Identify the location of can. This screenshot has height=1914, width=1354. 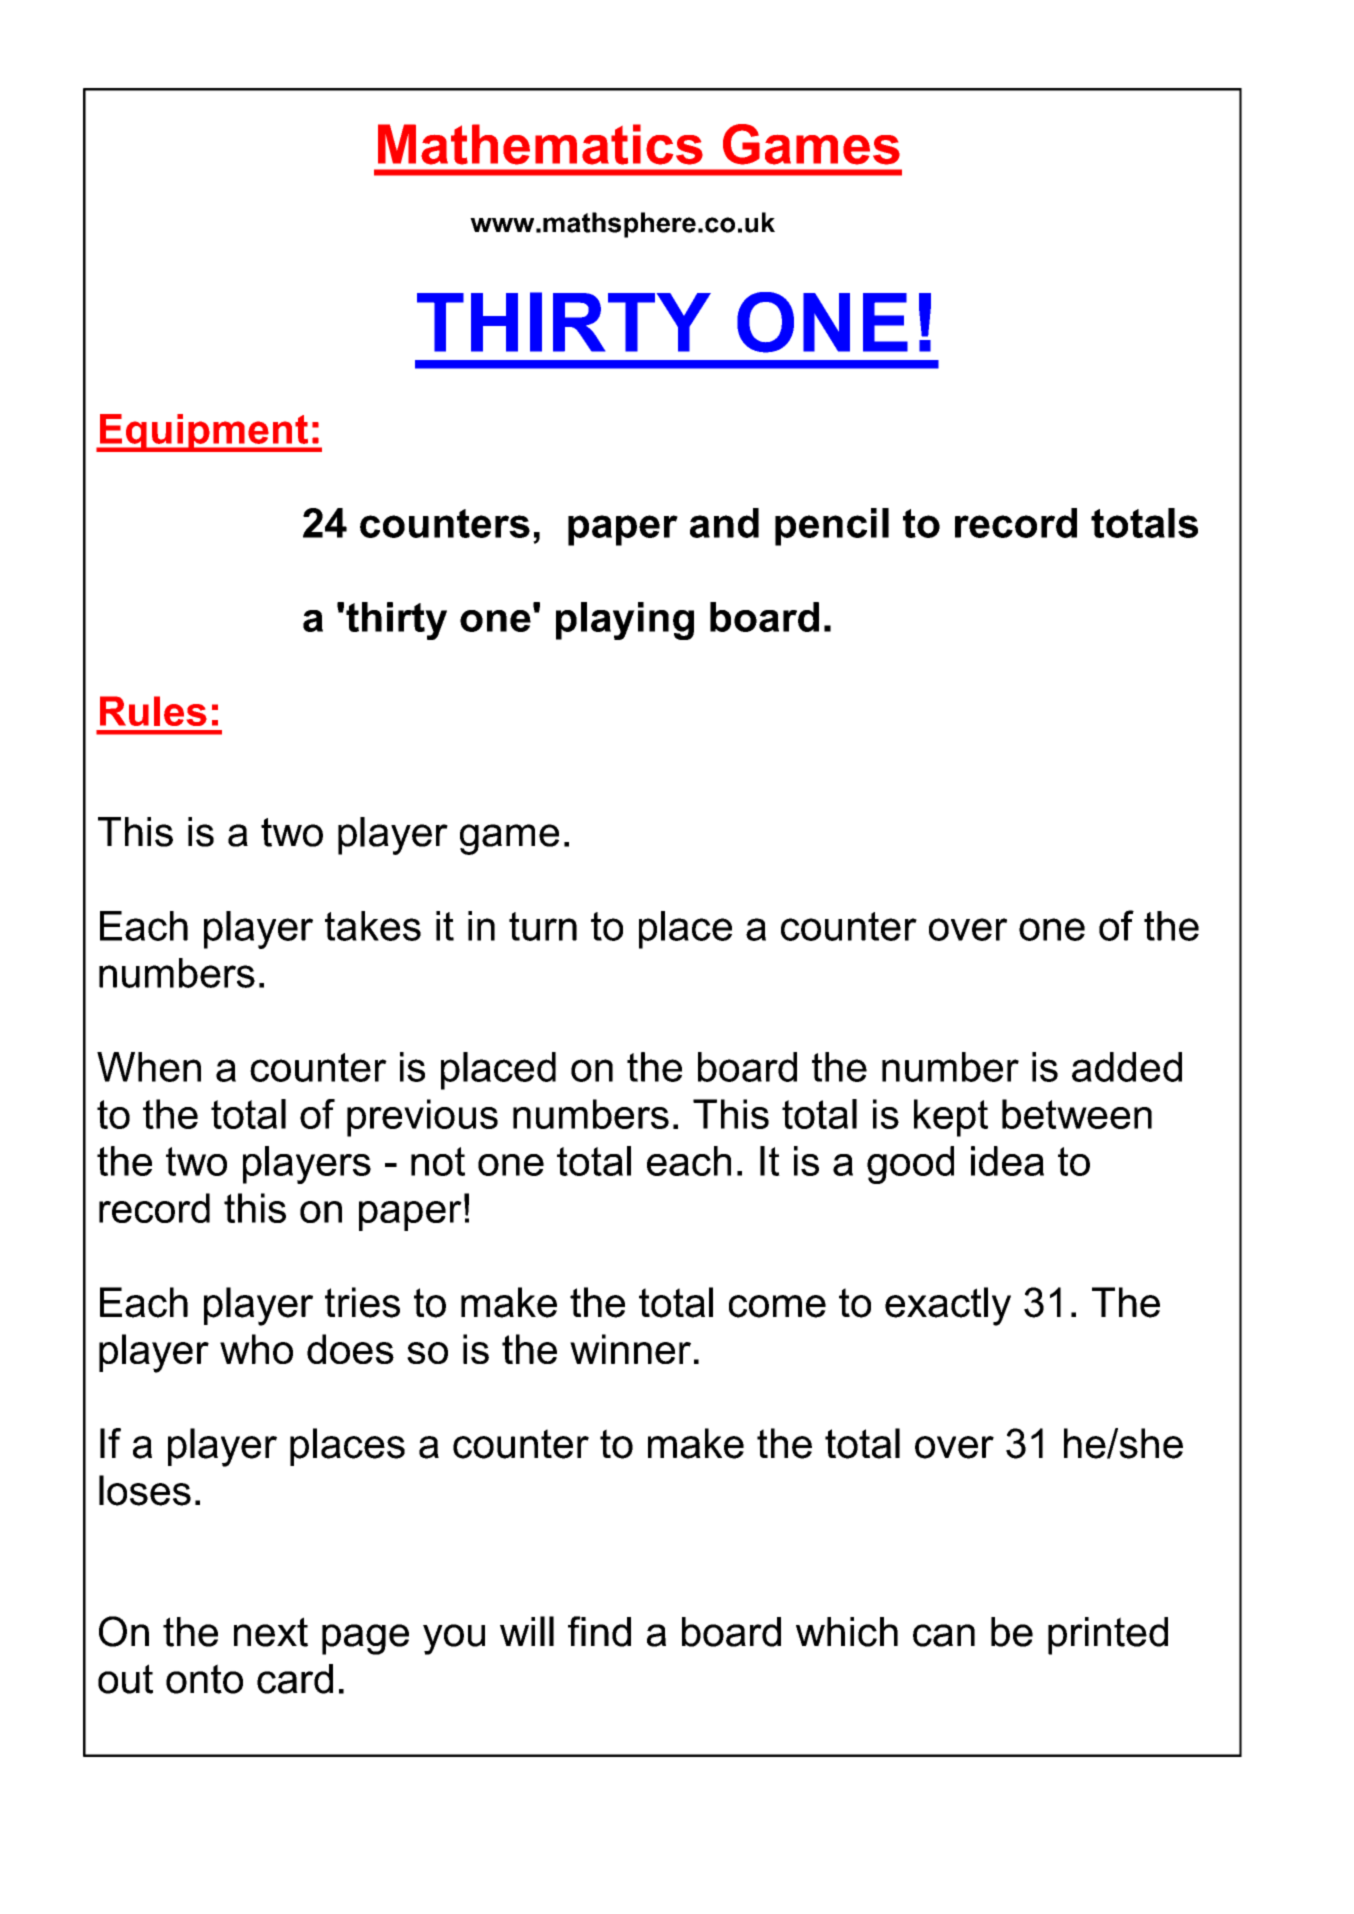
(944, 1635).
